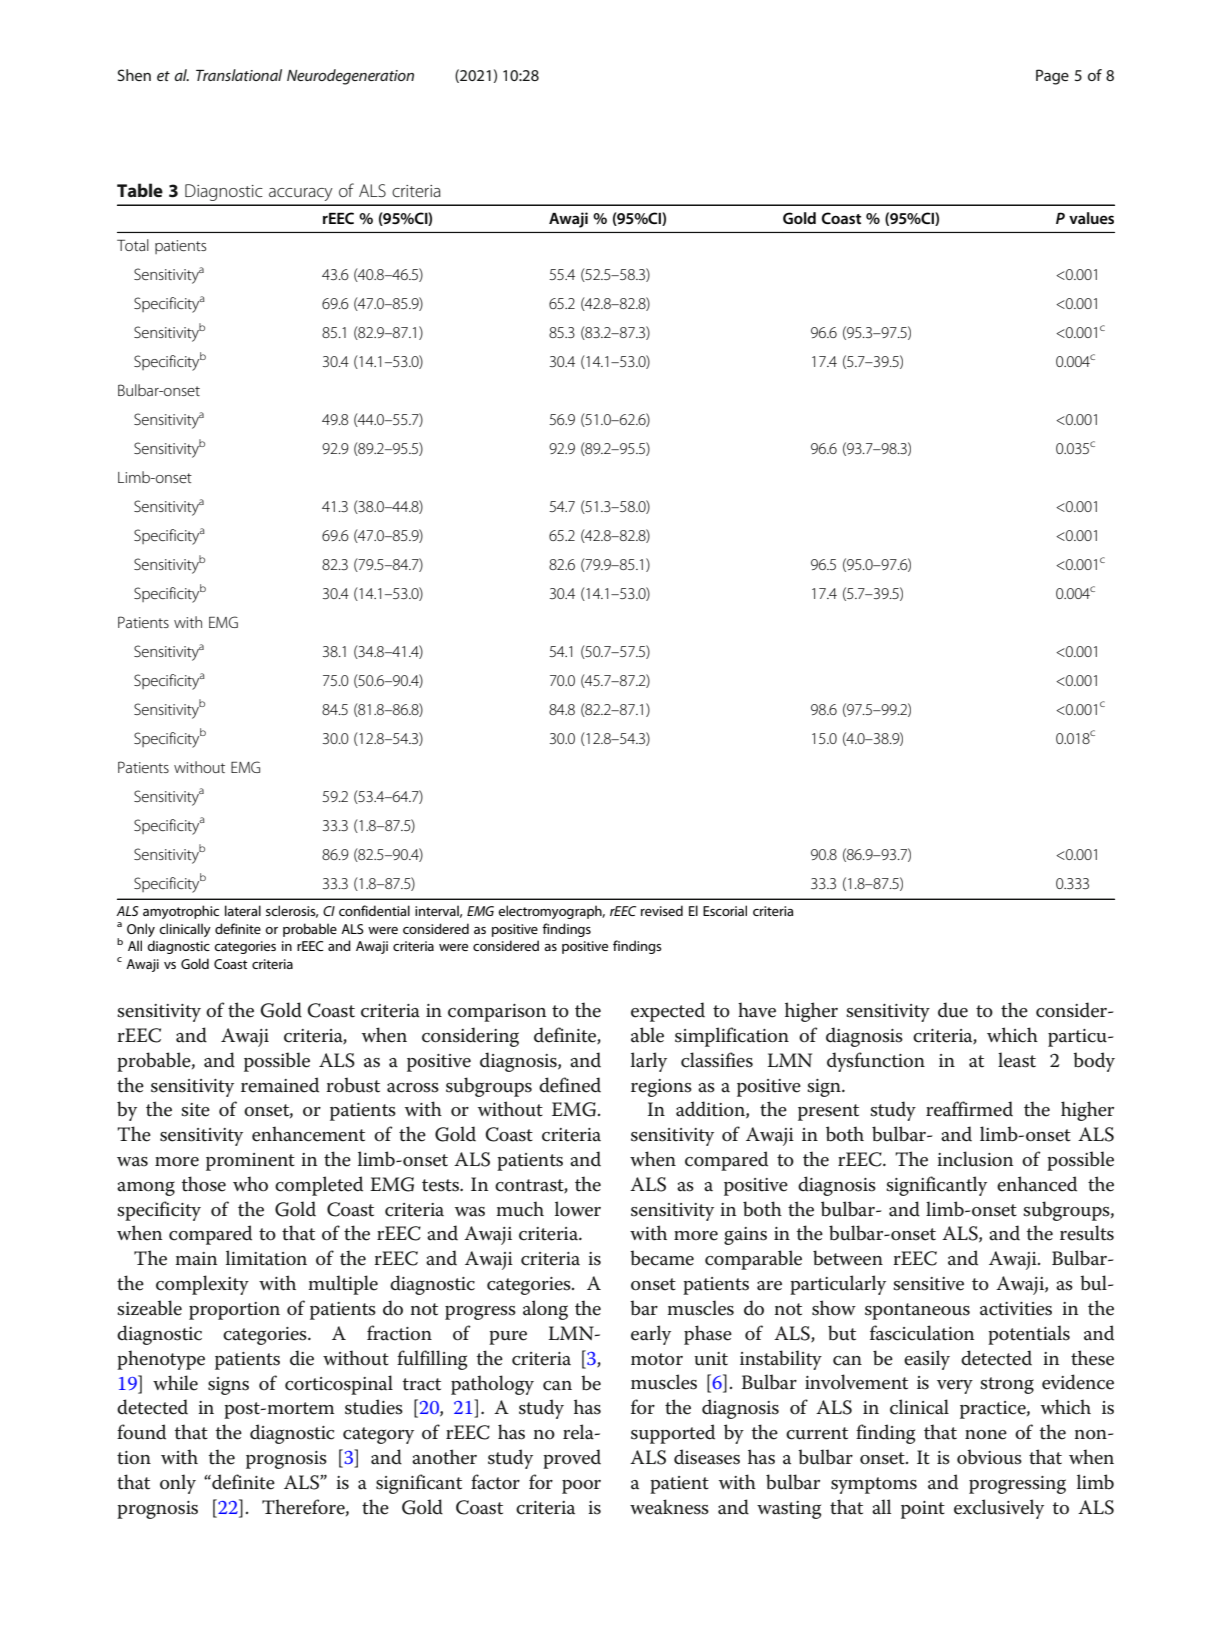 The image size is (1232, 1637). Describe the element at coordinates (1091, 218) in the page. I see `values` at that location.
